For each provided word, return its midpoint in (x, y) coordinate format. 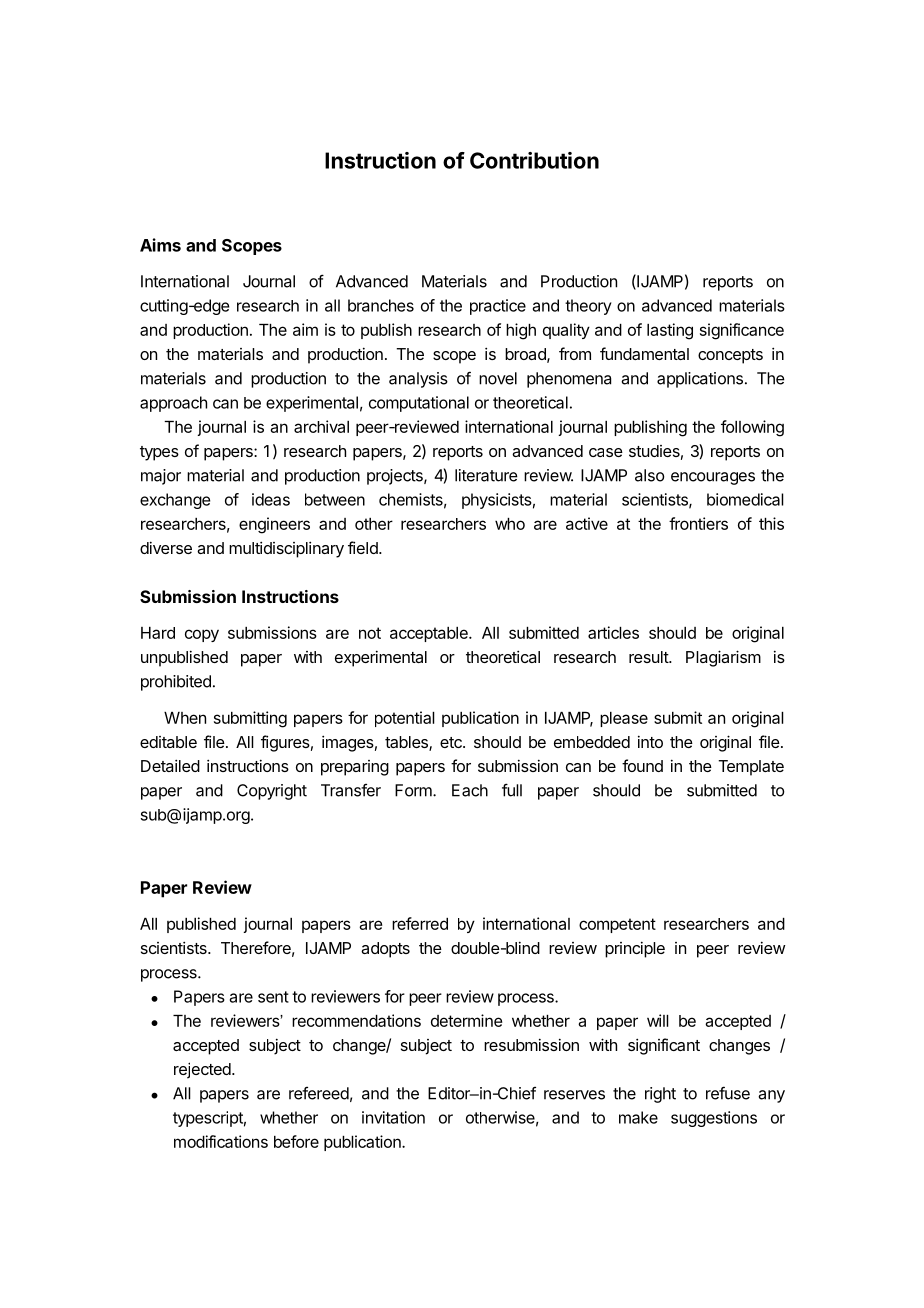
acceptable (430, 634)
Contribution (534, 160)
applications (700, 380)
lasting (670, 331)
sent (273, 997)
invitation (393, 1117)
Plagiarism (723, 658)
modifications (221, 1141)
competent (617, 925)
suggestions (714, 1119)
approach (173, 404)
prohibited (176, 683)
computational (419, 404)
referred (420, 923)
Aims (160, 245)
